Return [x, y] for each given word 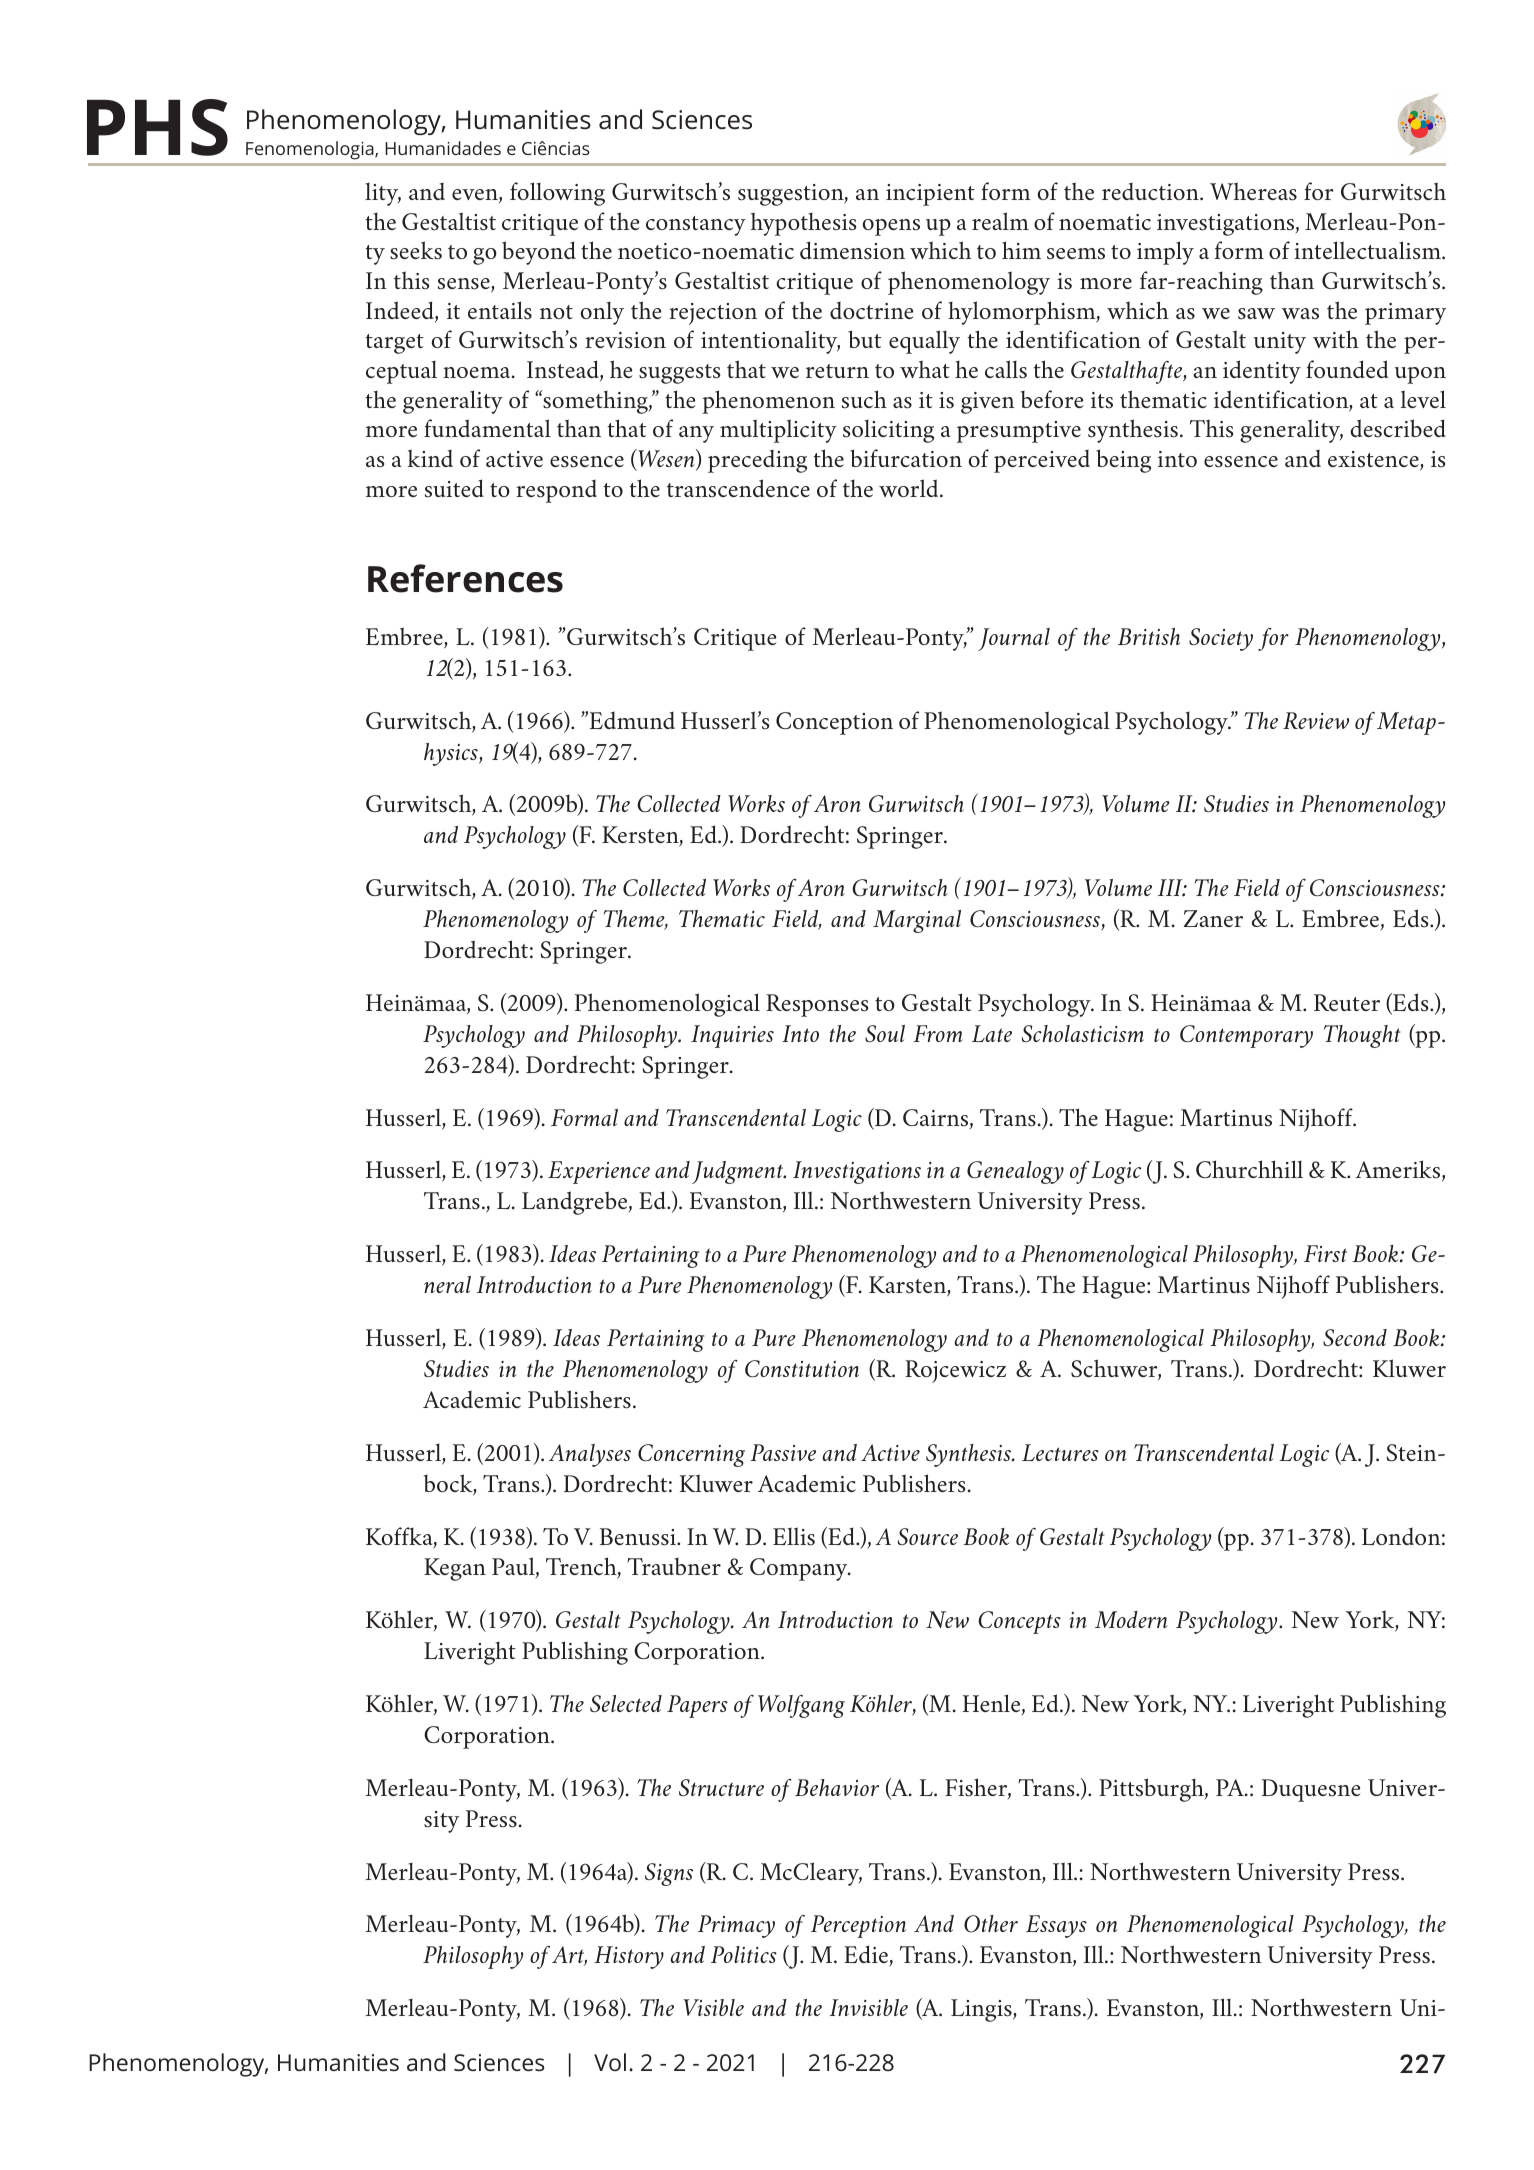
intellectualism [1368, 250]
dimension [852, 250]
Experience [599, 1172]
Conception [834, 723]
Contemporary [1246, 1036]
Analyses [590, 1455]
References [465, 578]
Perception [858, 1926]
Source [928, 1536]
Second [1355, 1337]
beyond [539, 253]
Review [1316, 720]
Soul [885, 1033]
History [629, 1957]
